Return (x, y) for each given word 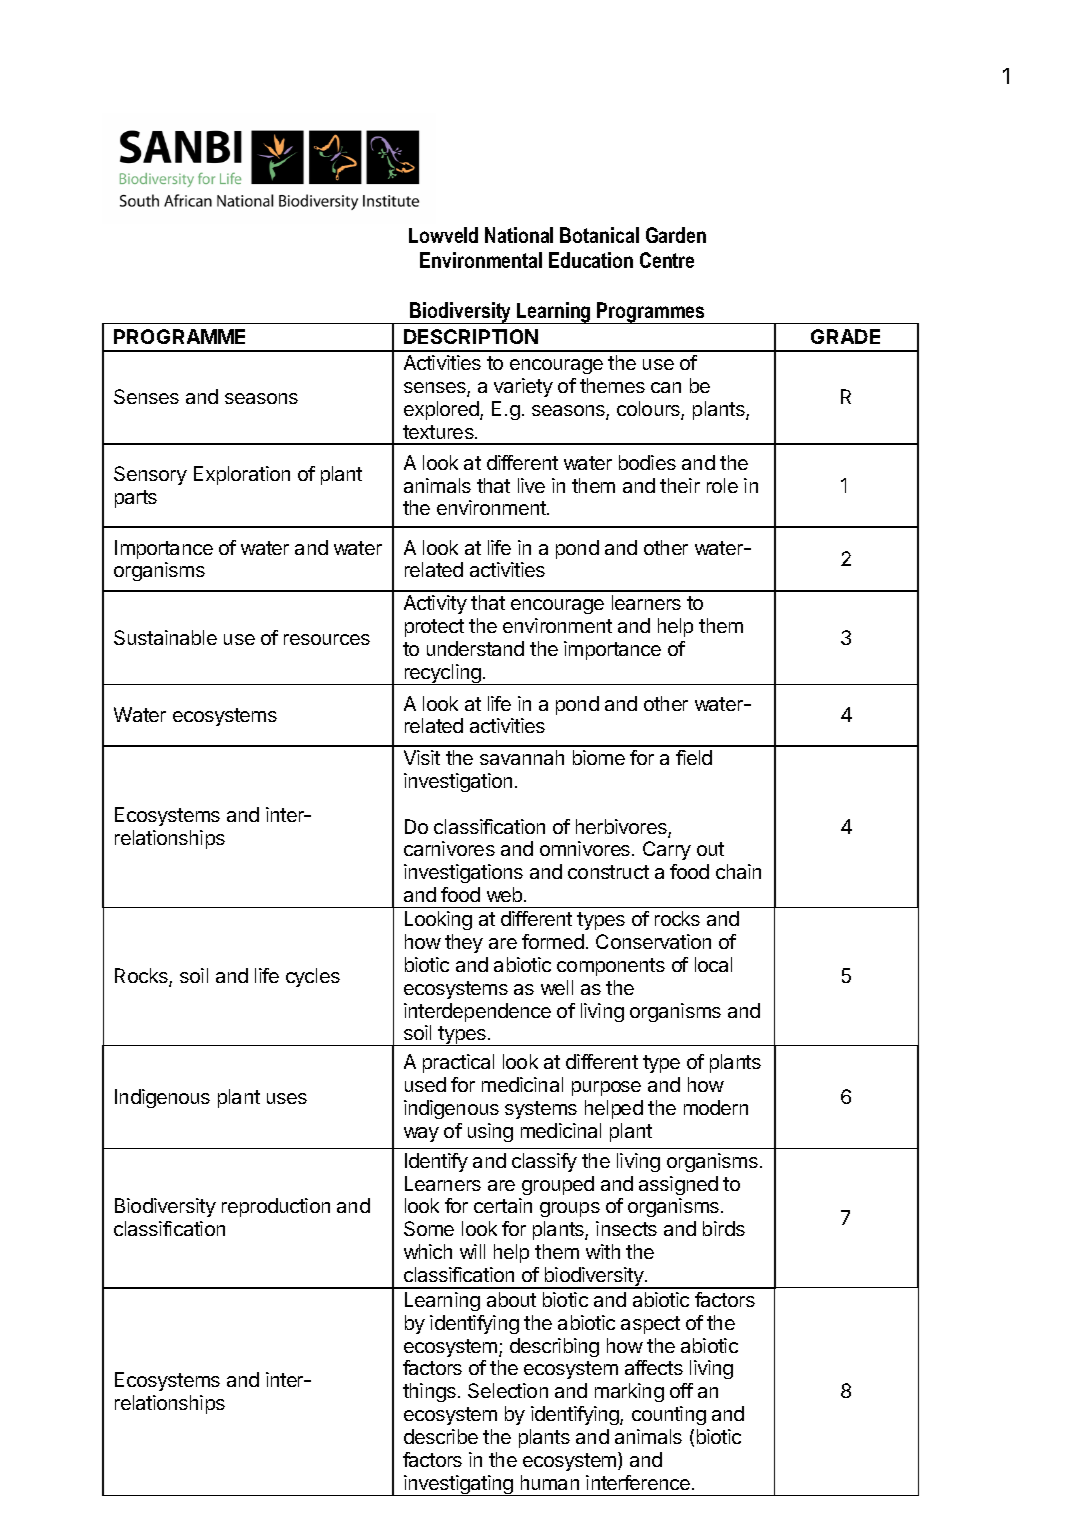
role (722, 485)
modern (716, 1107)
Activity (435, 604)
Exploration (242, 475)
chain (738, 871)
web (504, 894)
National (519, 235)
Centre (667, 260)
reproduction (276, 1207)
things (429, 1392)
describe (441, 1436)
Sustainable (165, 637)
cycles (313, 977)
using (490, 1132)
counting (669, 1415)
